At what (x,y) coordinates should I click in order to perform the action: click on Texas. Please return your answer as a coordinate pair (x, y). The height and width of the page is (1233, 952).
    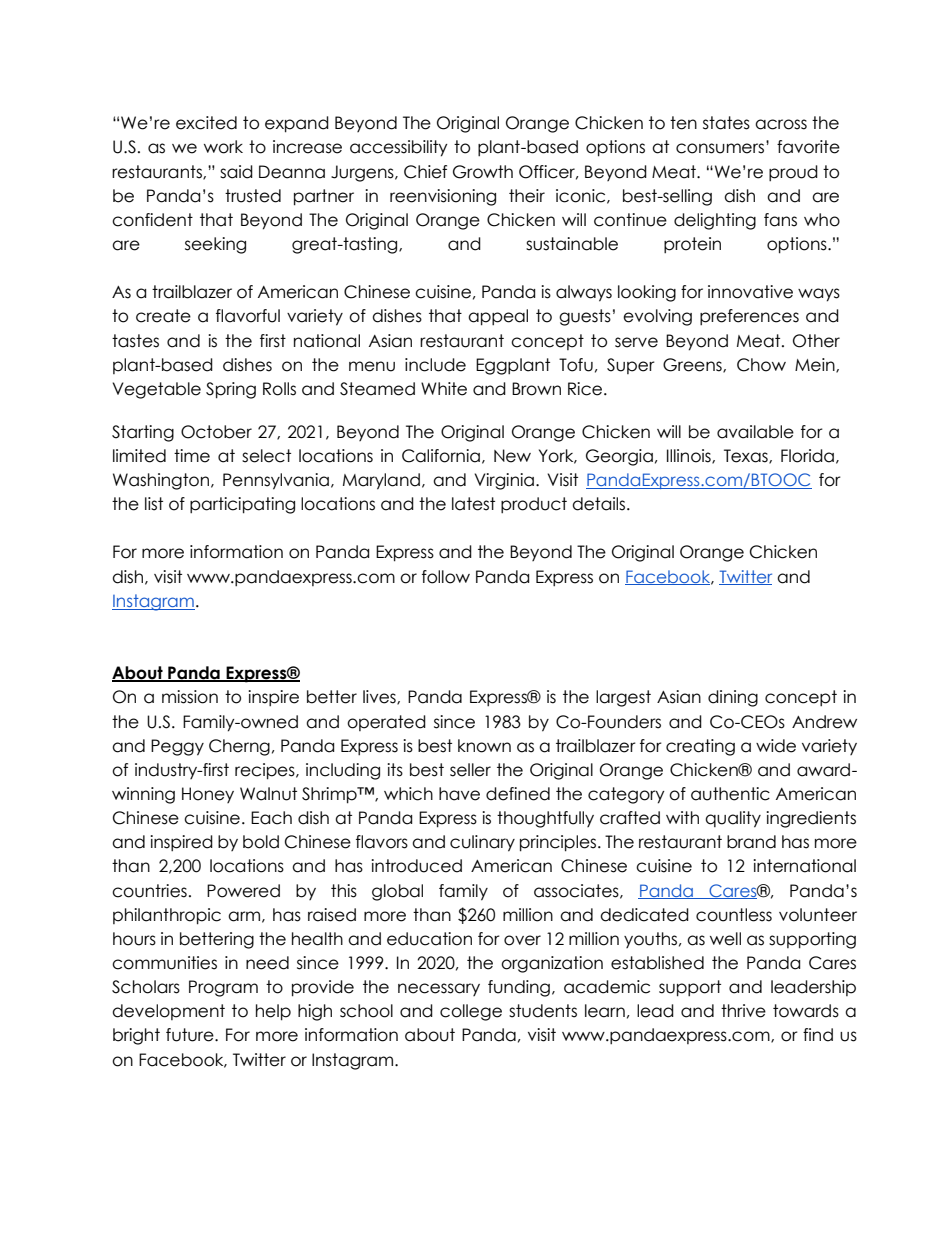
    Looking at the image, I should click on (747, 456).
